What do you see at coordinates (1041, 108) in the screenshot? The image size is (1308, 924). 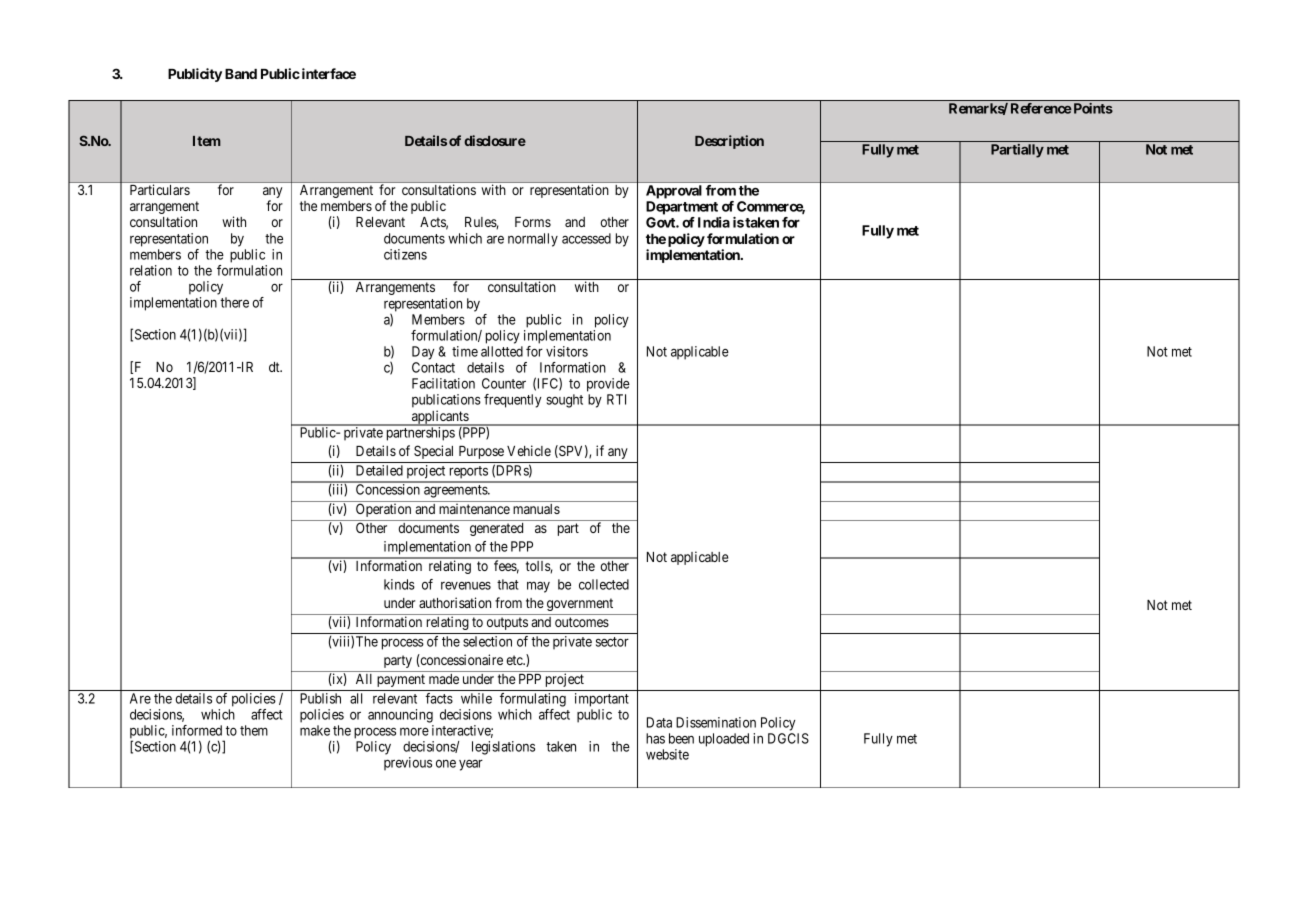 I see `Reference` at bounding box center [1041, 108].
